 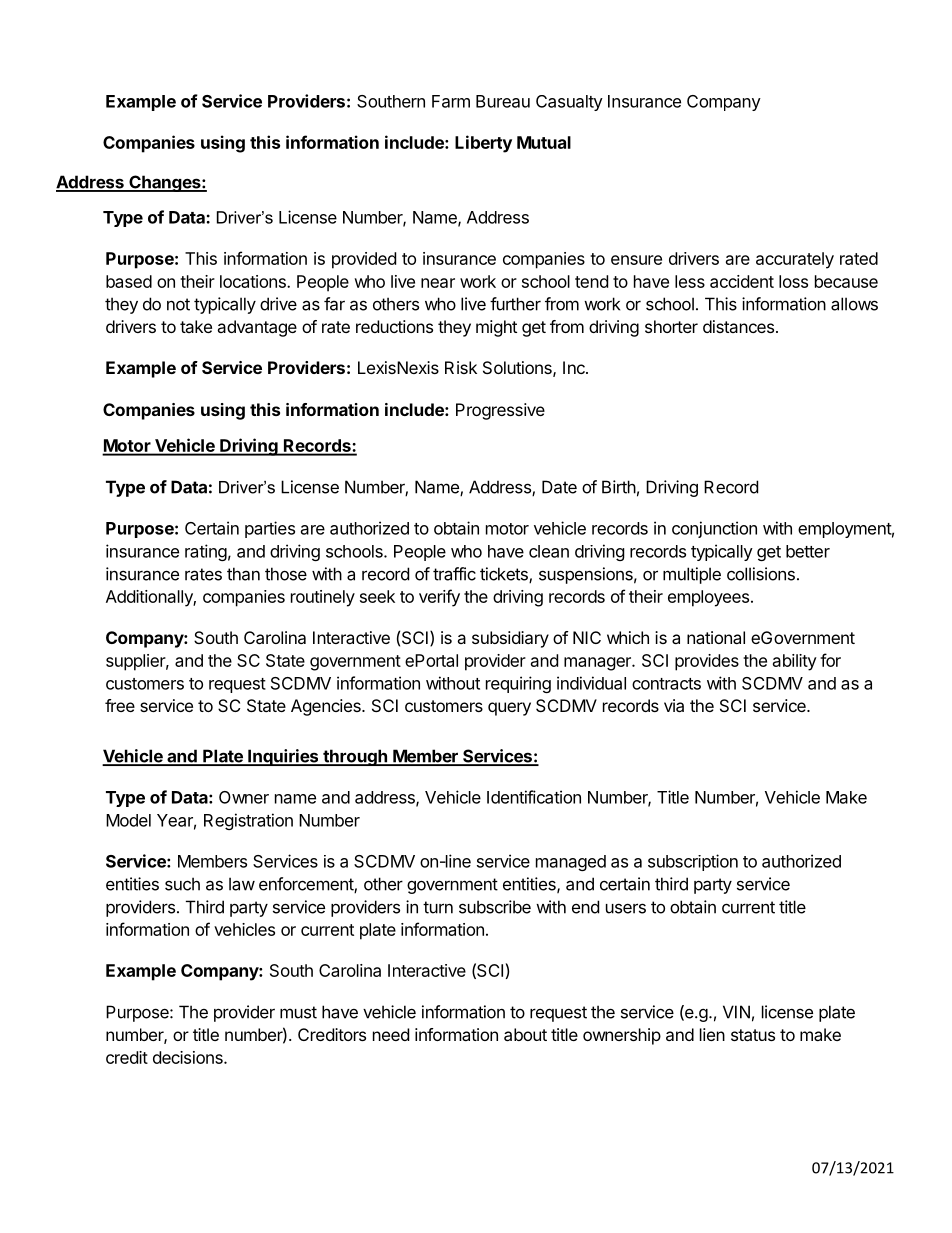 What do you see at coordinates (740, 326) in the document?
I see `distances` at bounding box center [740, 326].
